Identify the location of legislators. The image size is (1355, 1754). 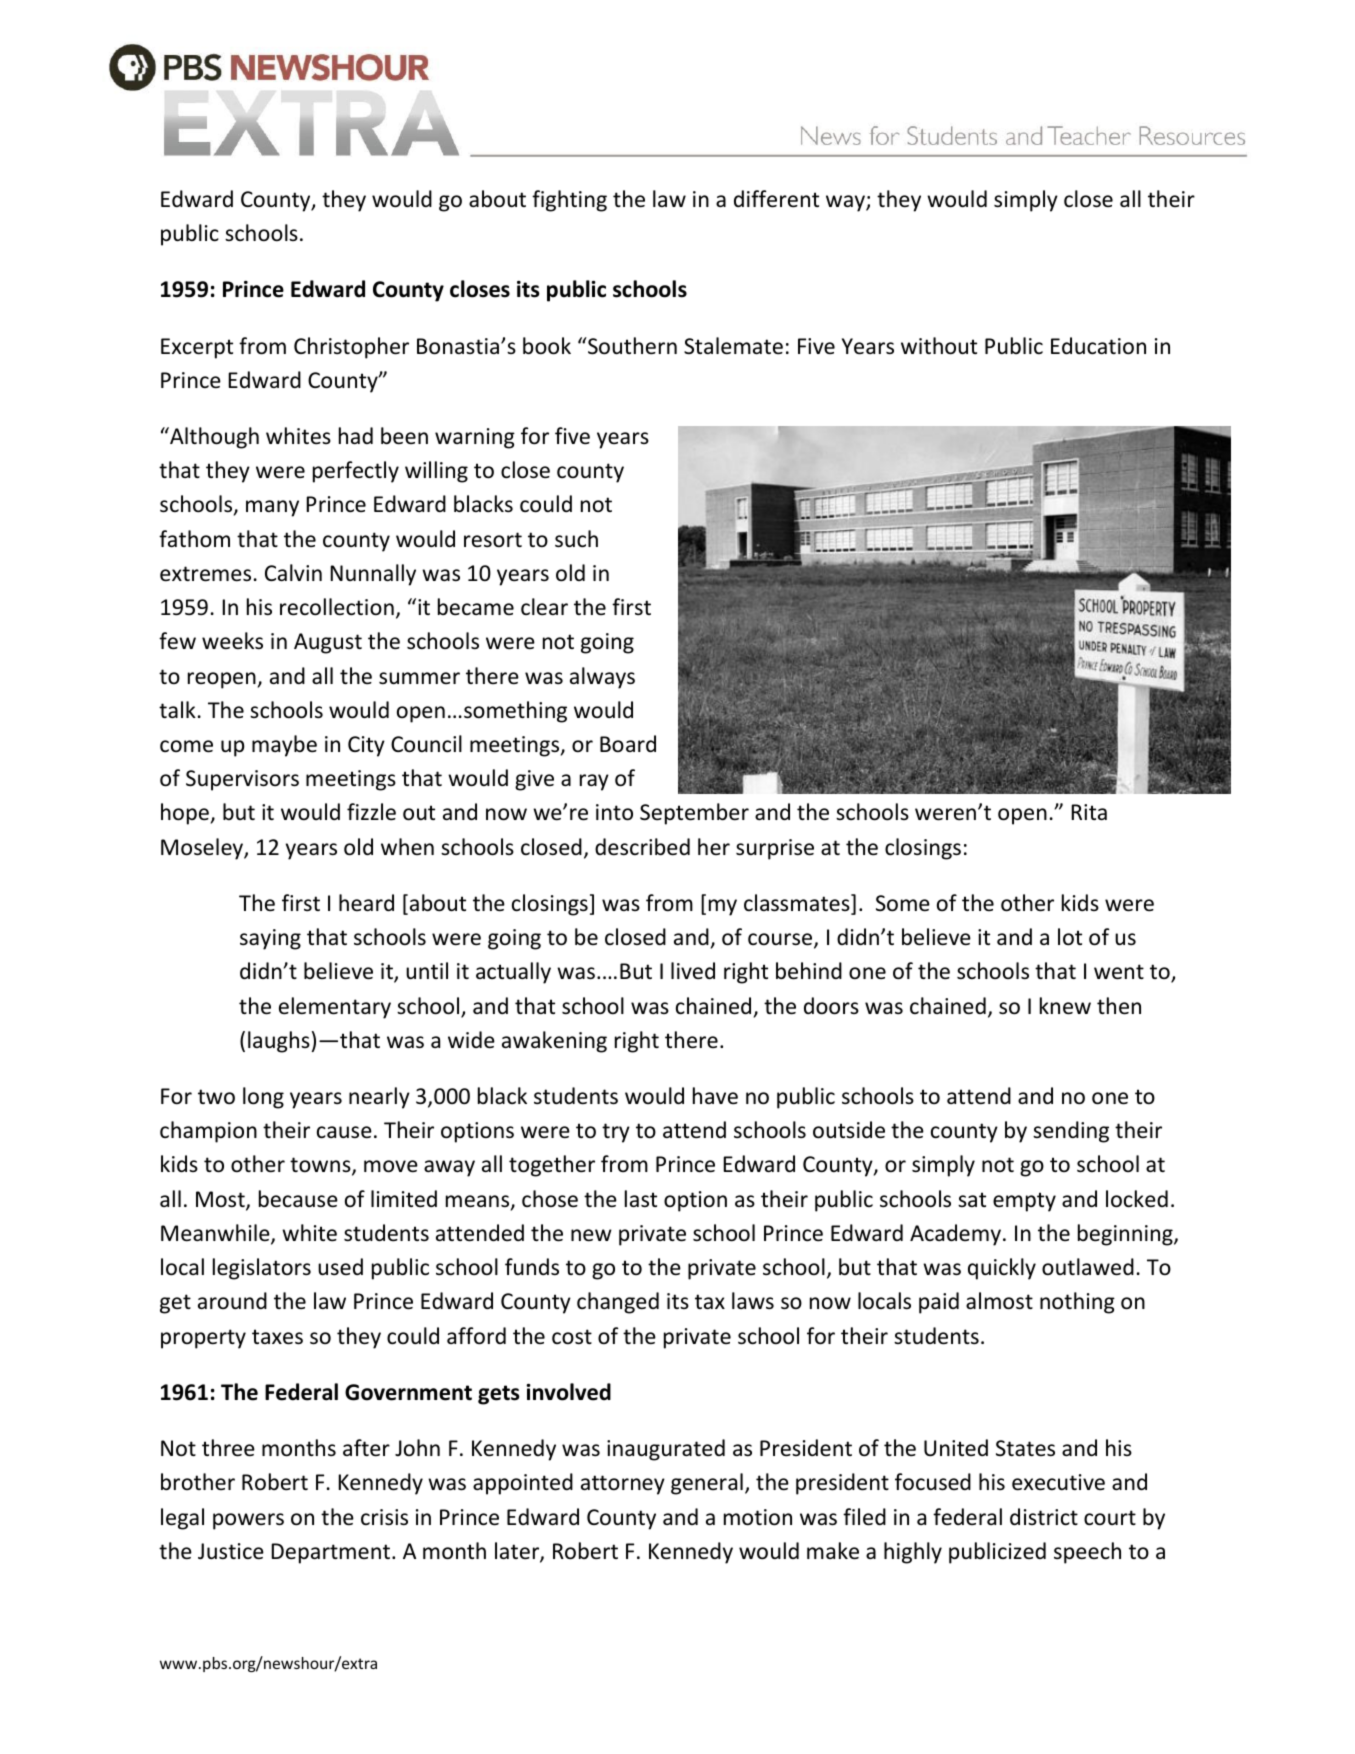
(262, 1269).
